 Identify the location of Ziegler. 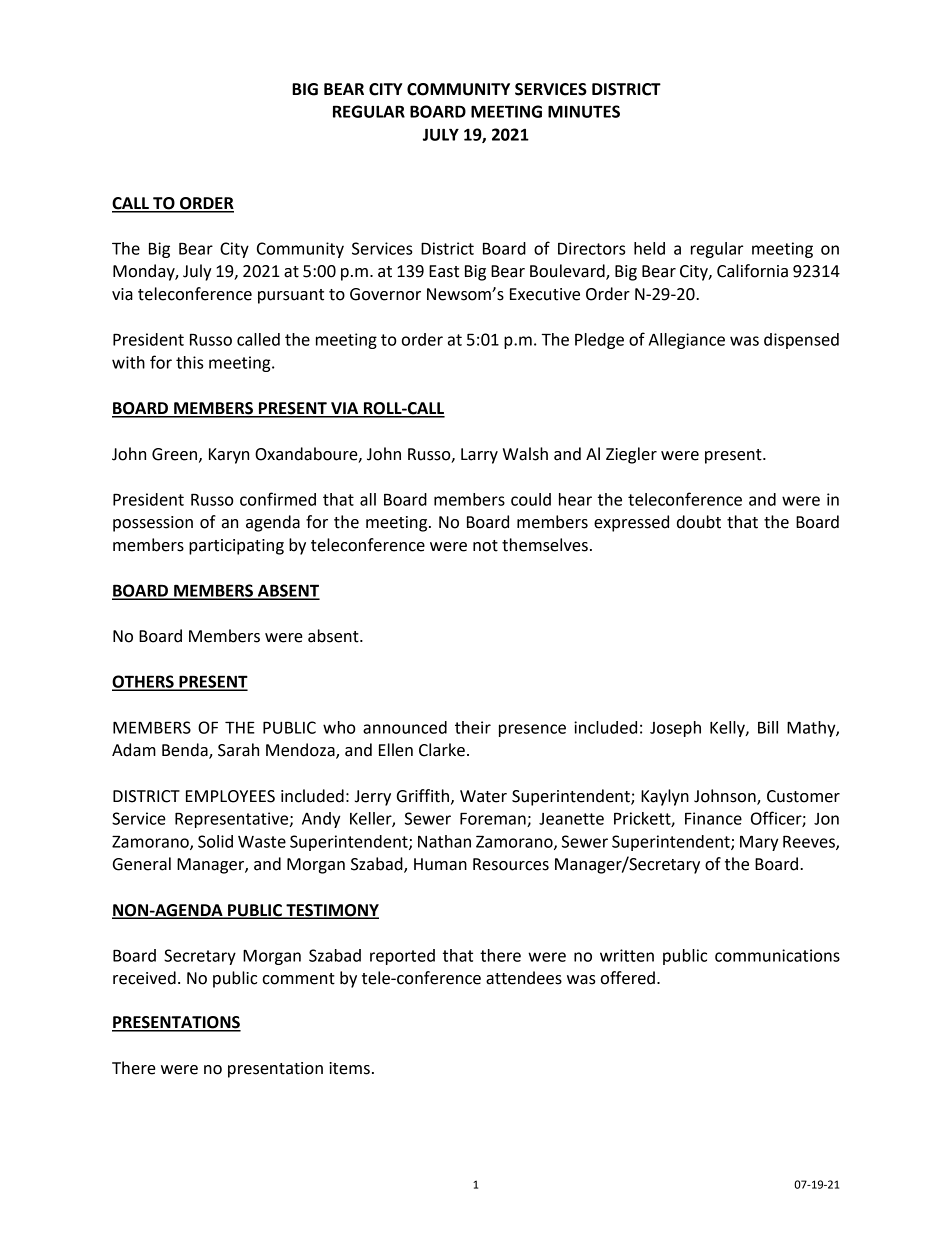
(631, 455).
